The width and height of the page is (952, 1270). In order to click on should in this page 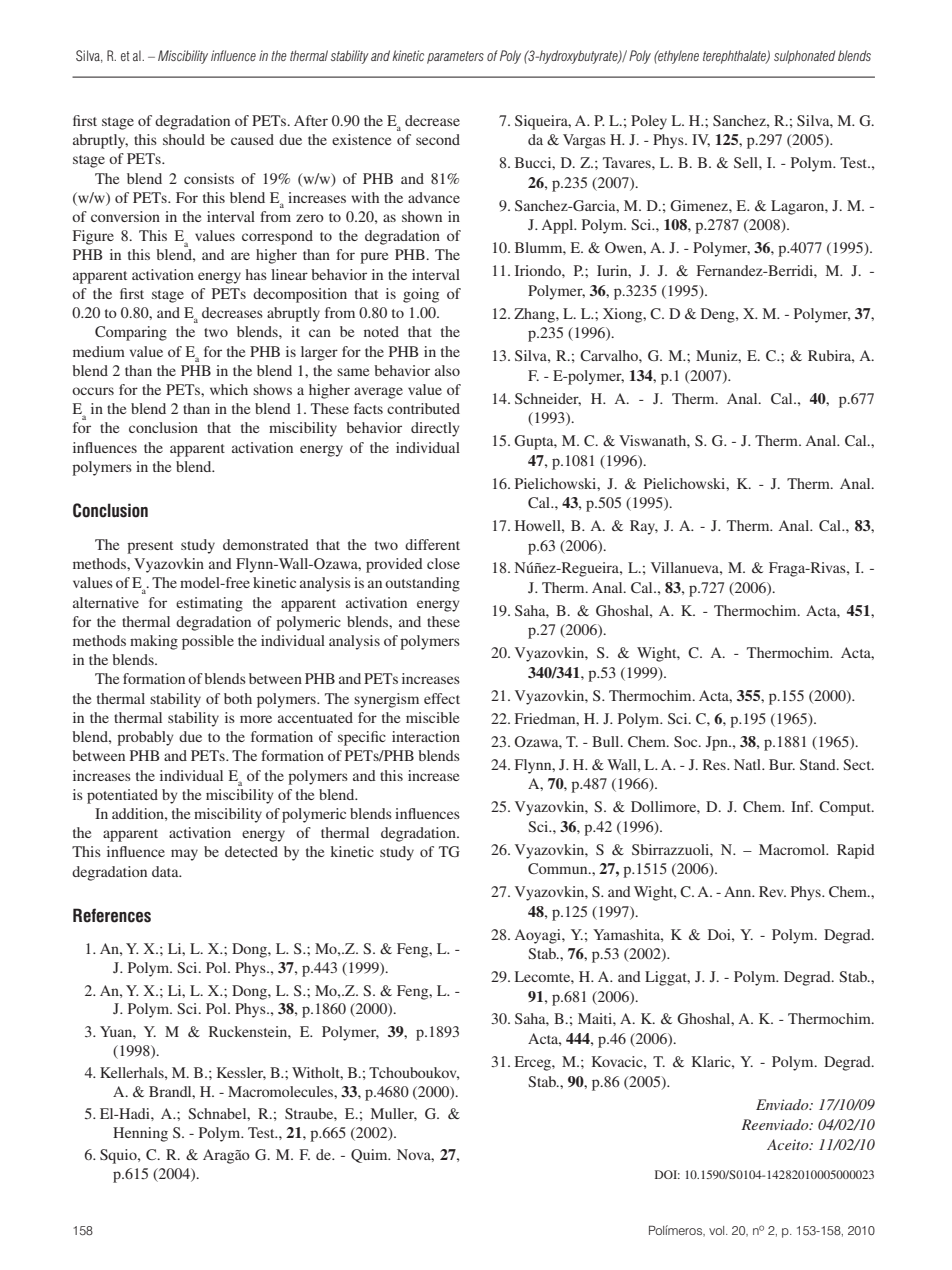, I will do `click(184, 139)`.
